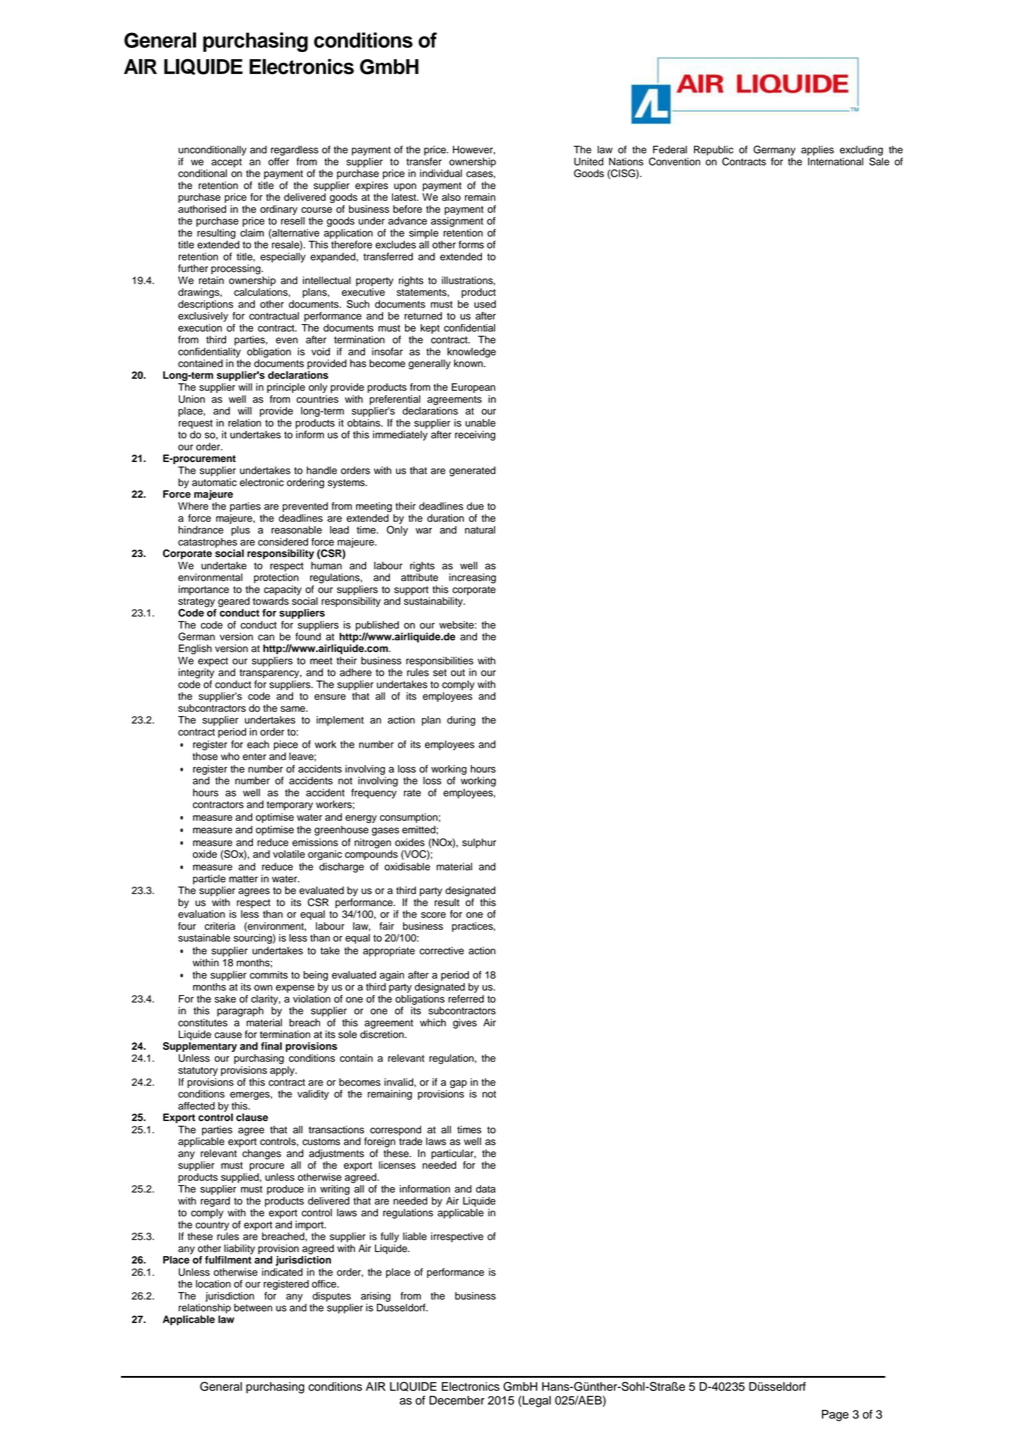  I want to click on unable, so click(480, 423).
